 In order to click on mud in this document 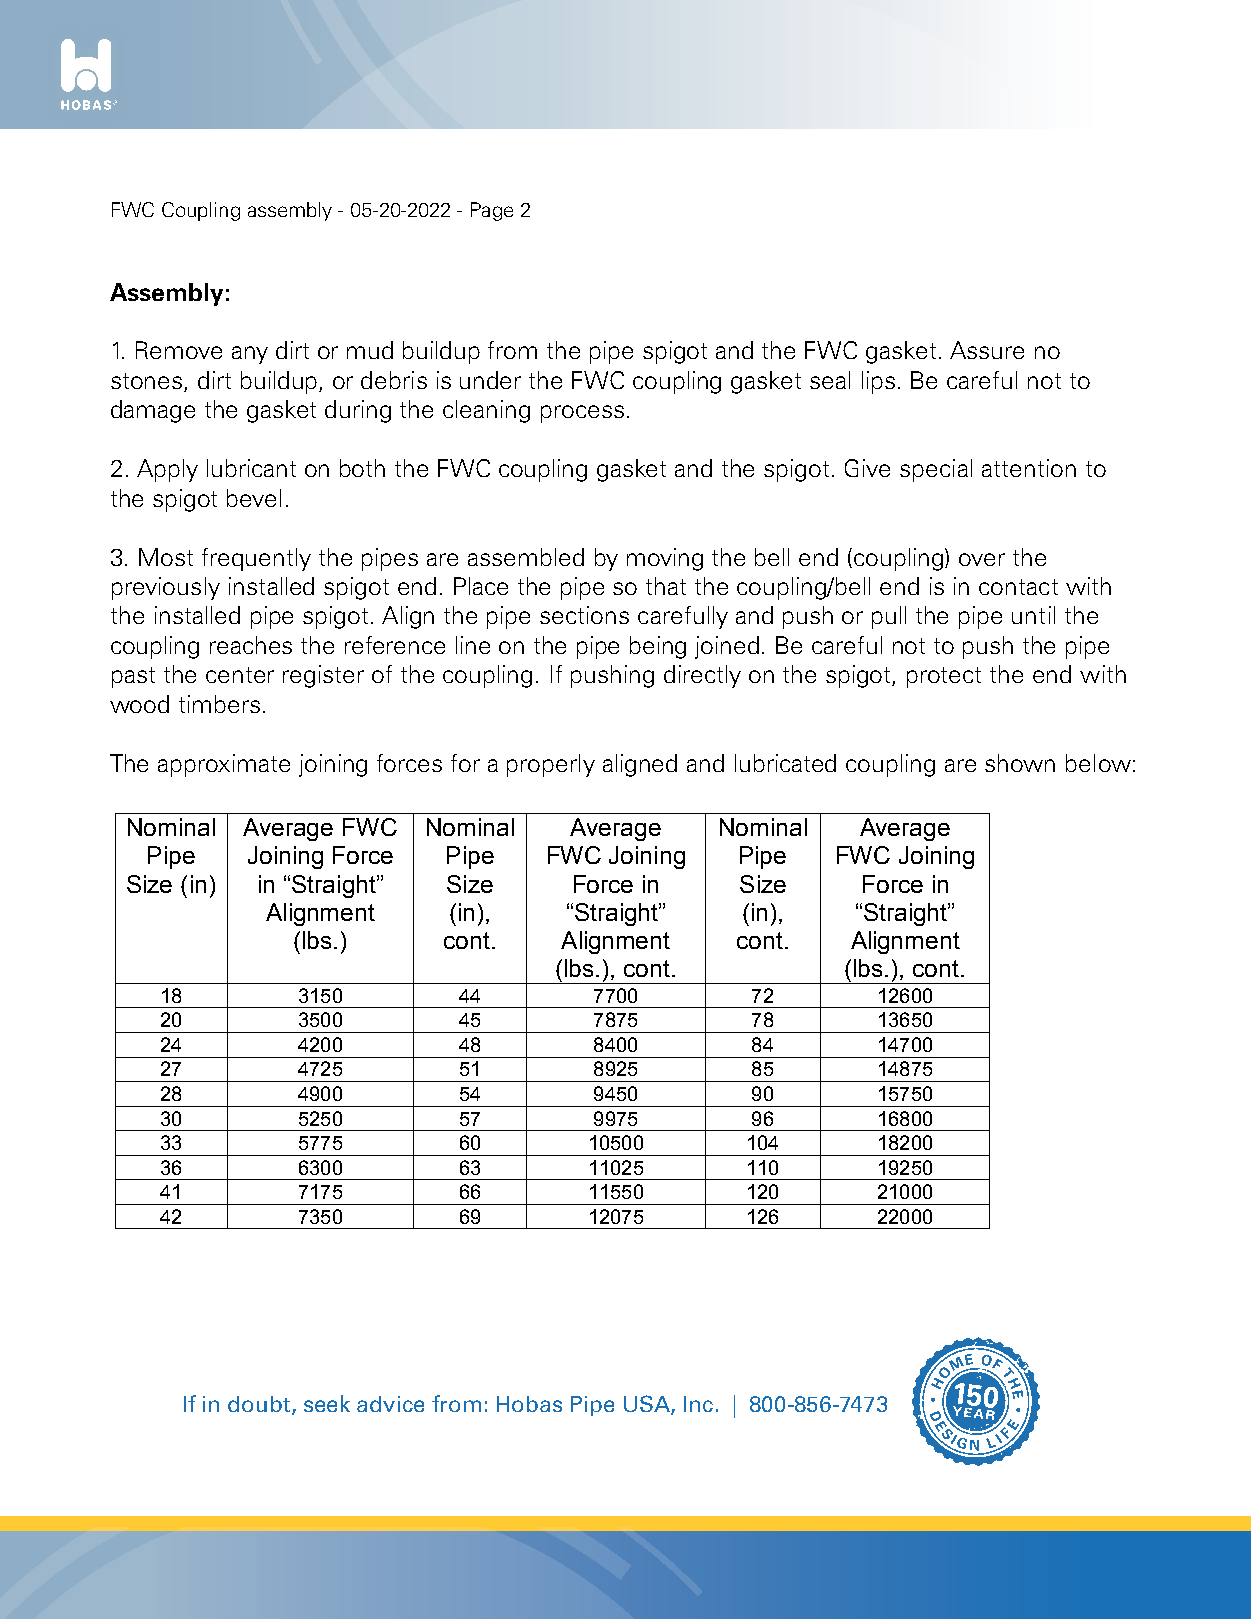, I will do `click(370, 350)`.
